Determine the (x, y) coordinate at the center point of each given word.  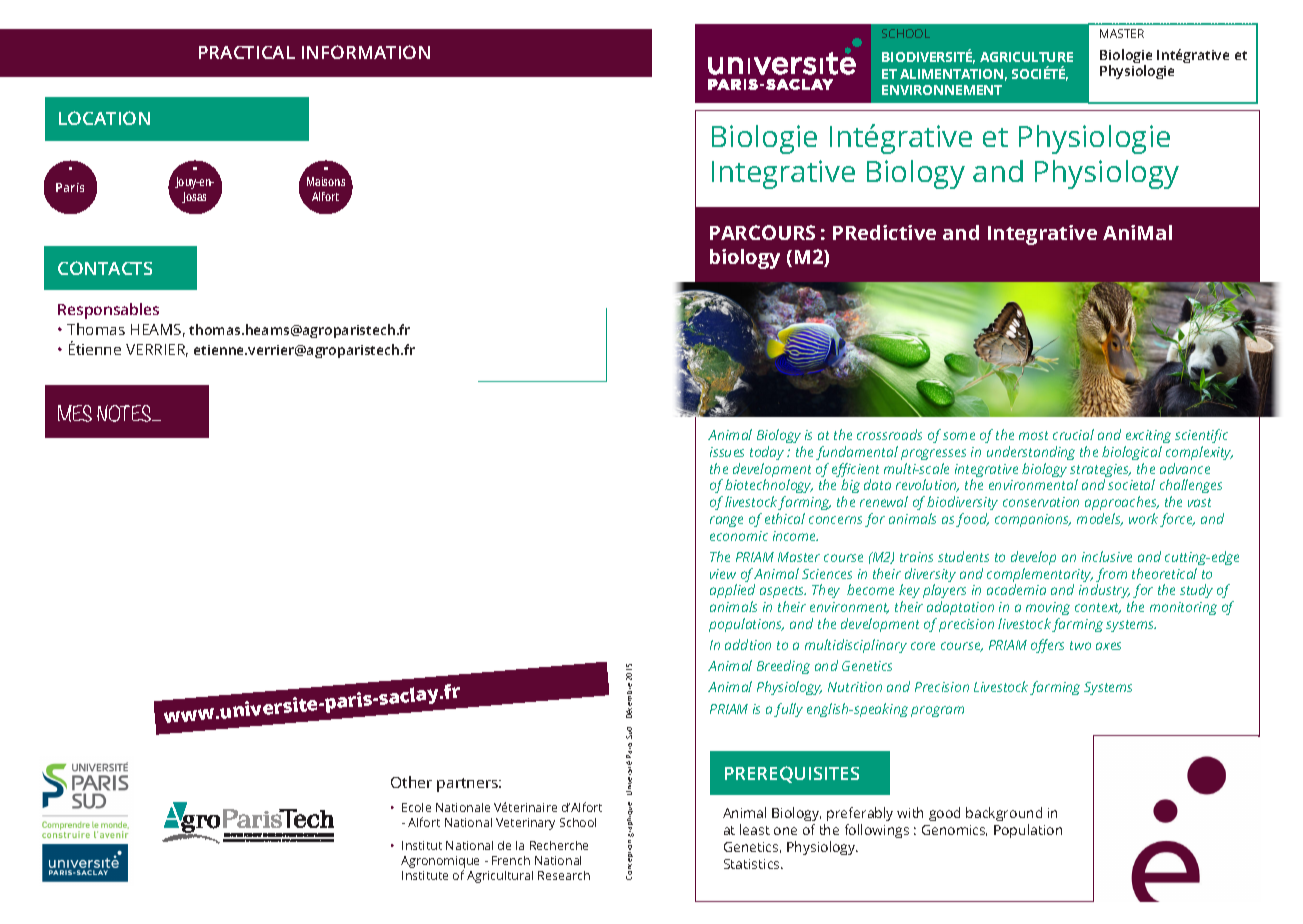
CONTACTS (105, 268)
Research (564, 875)
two (1080, 645)
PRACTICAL (247, 52)
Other (411, 782)
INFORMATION (366, 52)
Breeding (783, 667)
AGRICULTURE (1026, 57)
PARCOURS (762, 232)
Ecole (416, 807)
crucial (1073, 434)
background (1004, 816)
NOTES (125, 413)
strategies (1100, 472)
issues (727, 452)
